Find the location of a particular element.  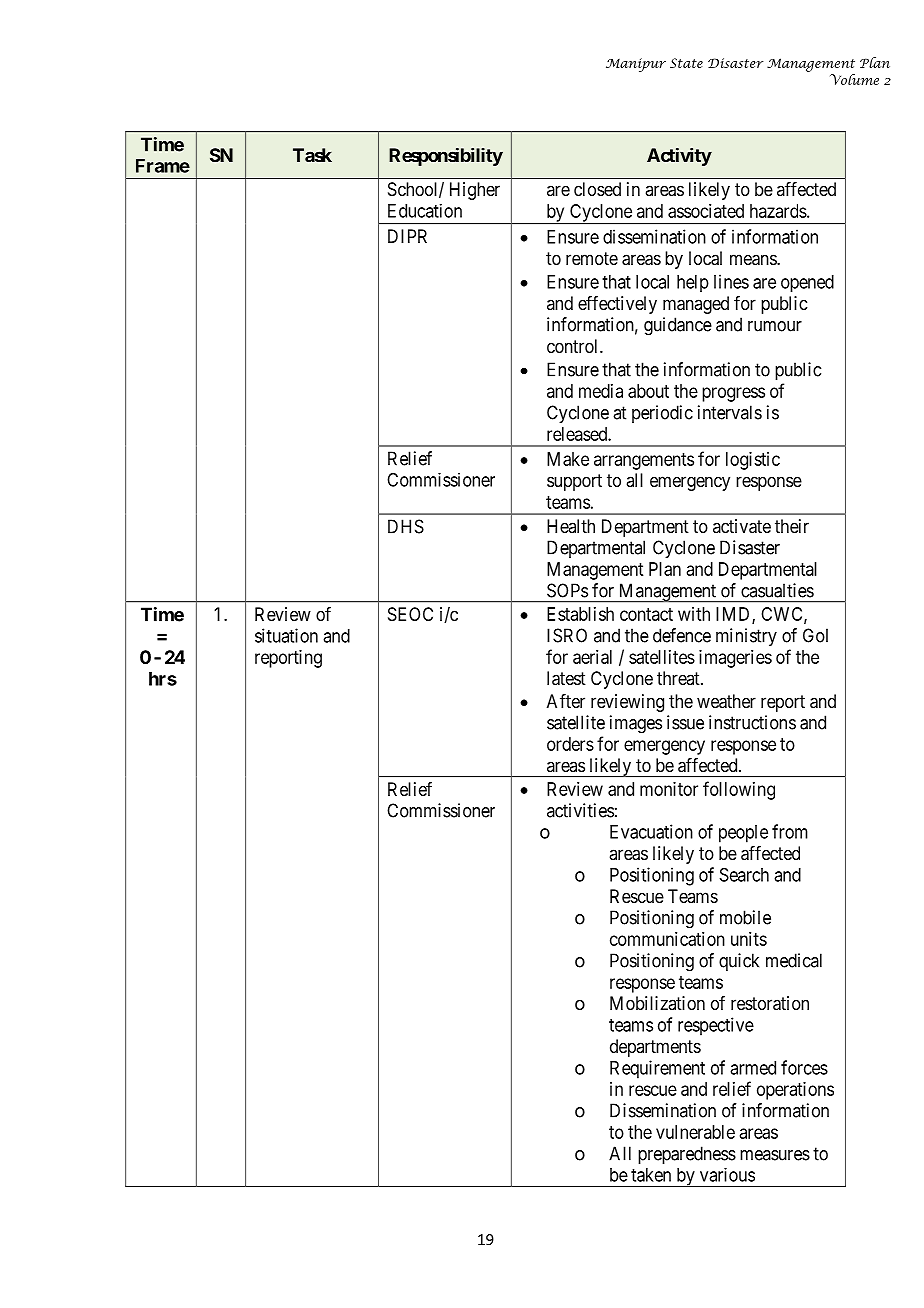

Requirement is located at coordinates (657, 1069).
